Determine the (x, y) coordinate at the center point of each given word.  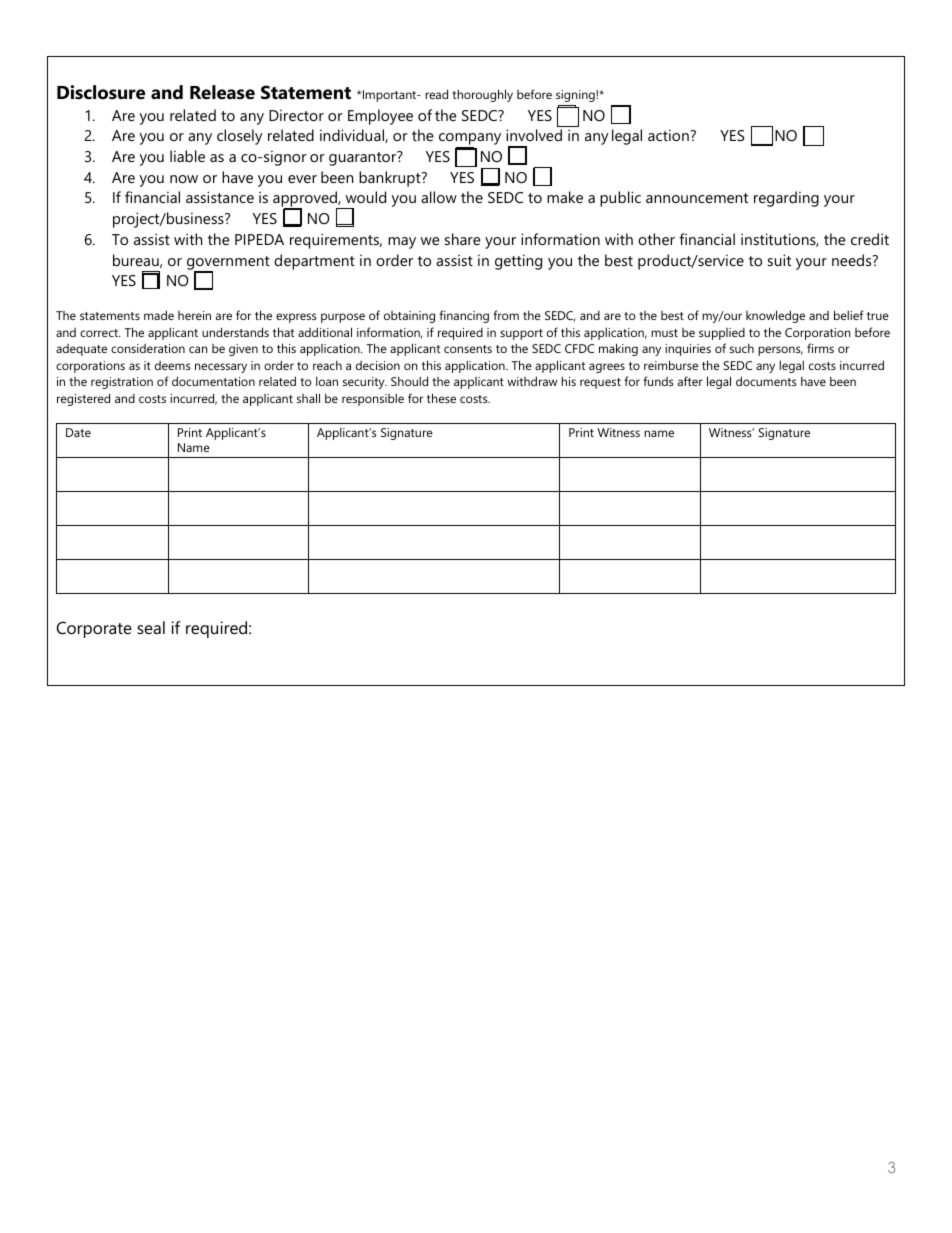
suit (779, 260)
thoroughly (482, 95)
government (228, 264)
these (441, 398)
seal (151, 627)
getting (518, 262)
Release (222, 92)
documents (766, 381)
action (669, 135)
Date (78, 432)
